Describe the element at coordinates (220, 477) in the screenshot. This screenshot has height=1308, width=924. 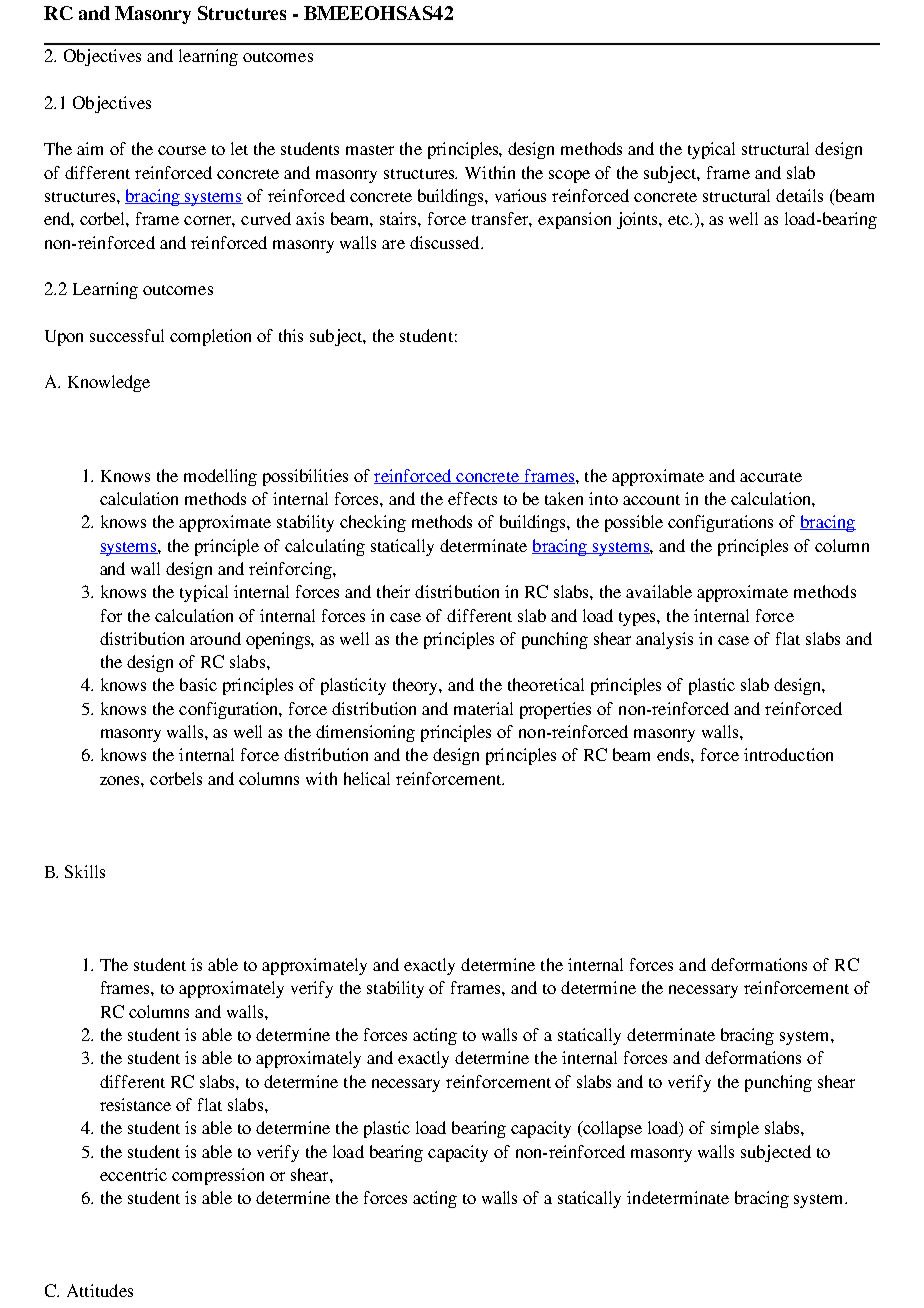
I see `modelling` at that location.
